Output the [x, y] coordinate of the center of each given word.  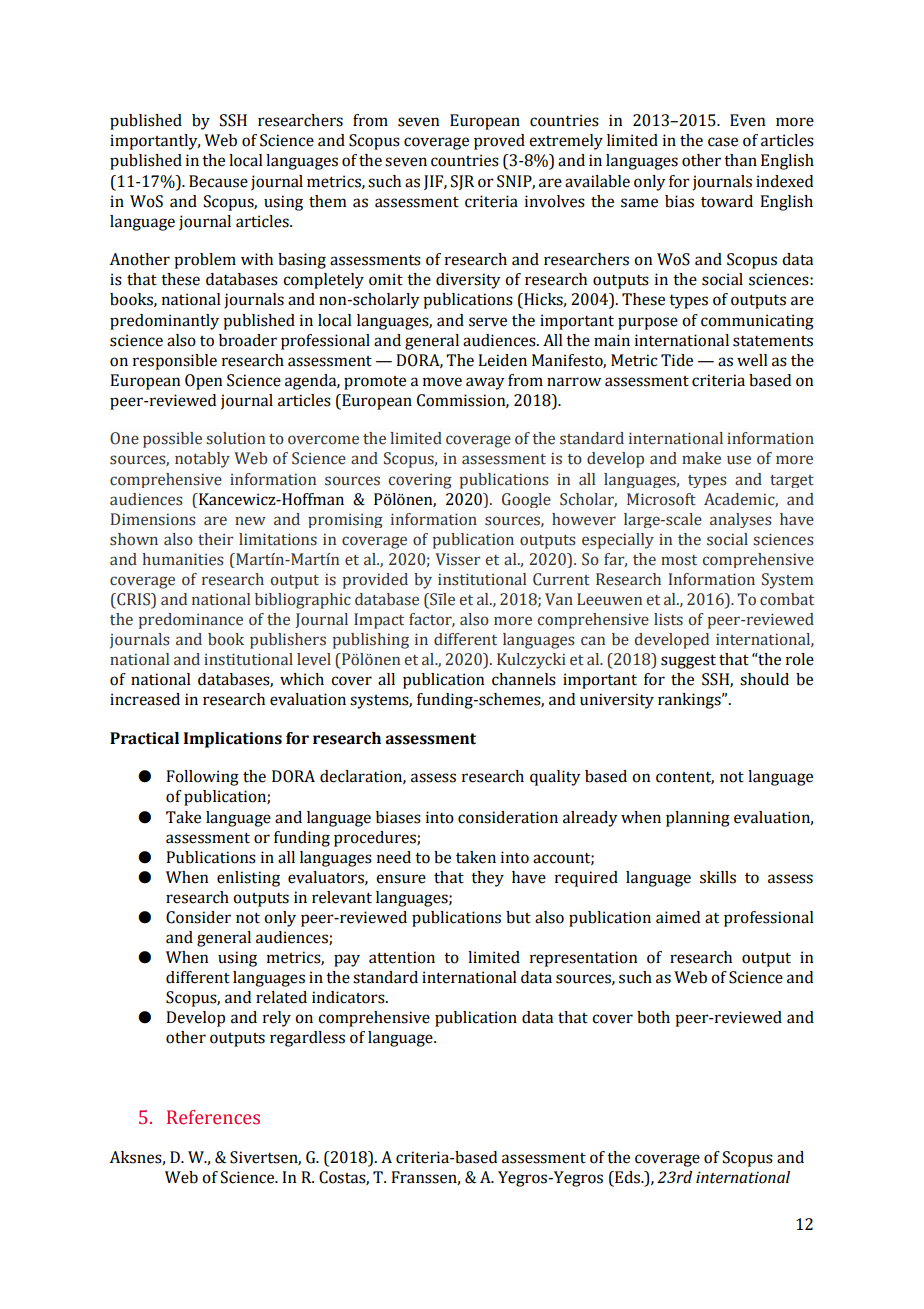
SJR [462, 182]
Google [526, 500]
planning [698, 819]
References [213, 1117]
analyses [740, 520]
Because [218, 181]
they [487, 879]
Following [202, 778]
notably [202, 460]
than [740, 160]
